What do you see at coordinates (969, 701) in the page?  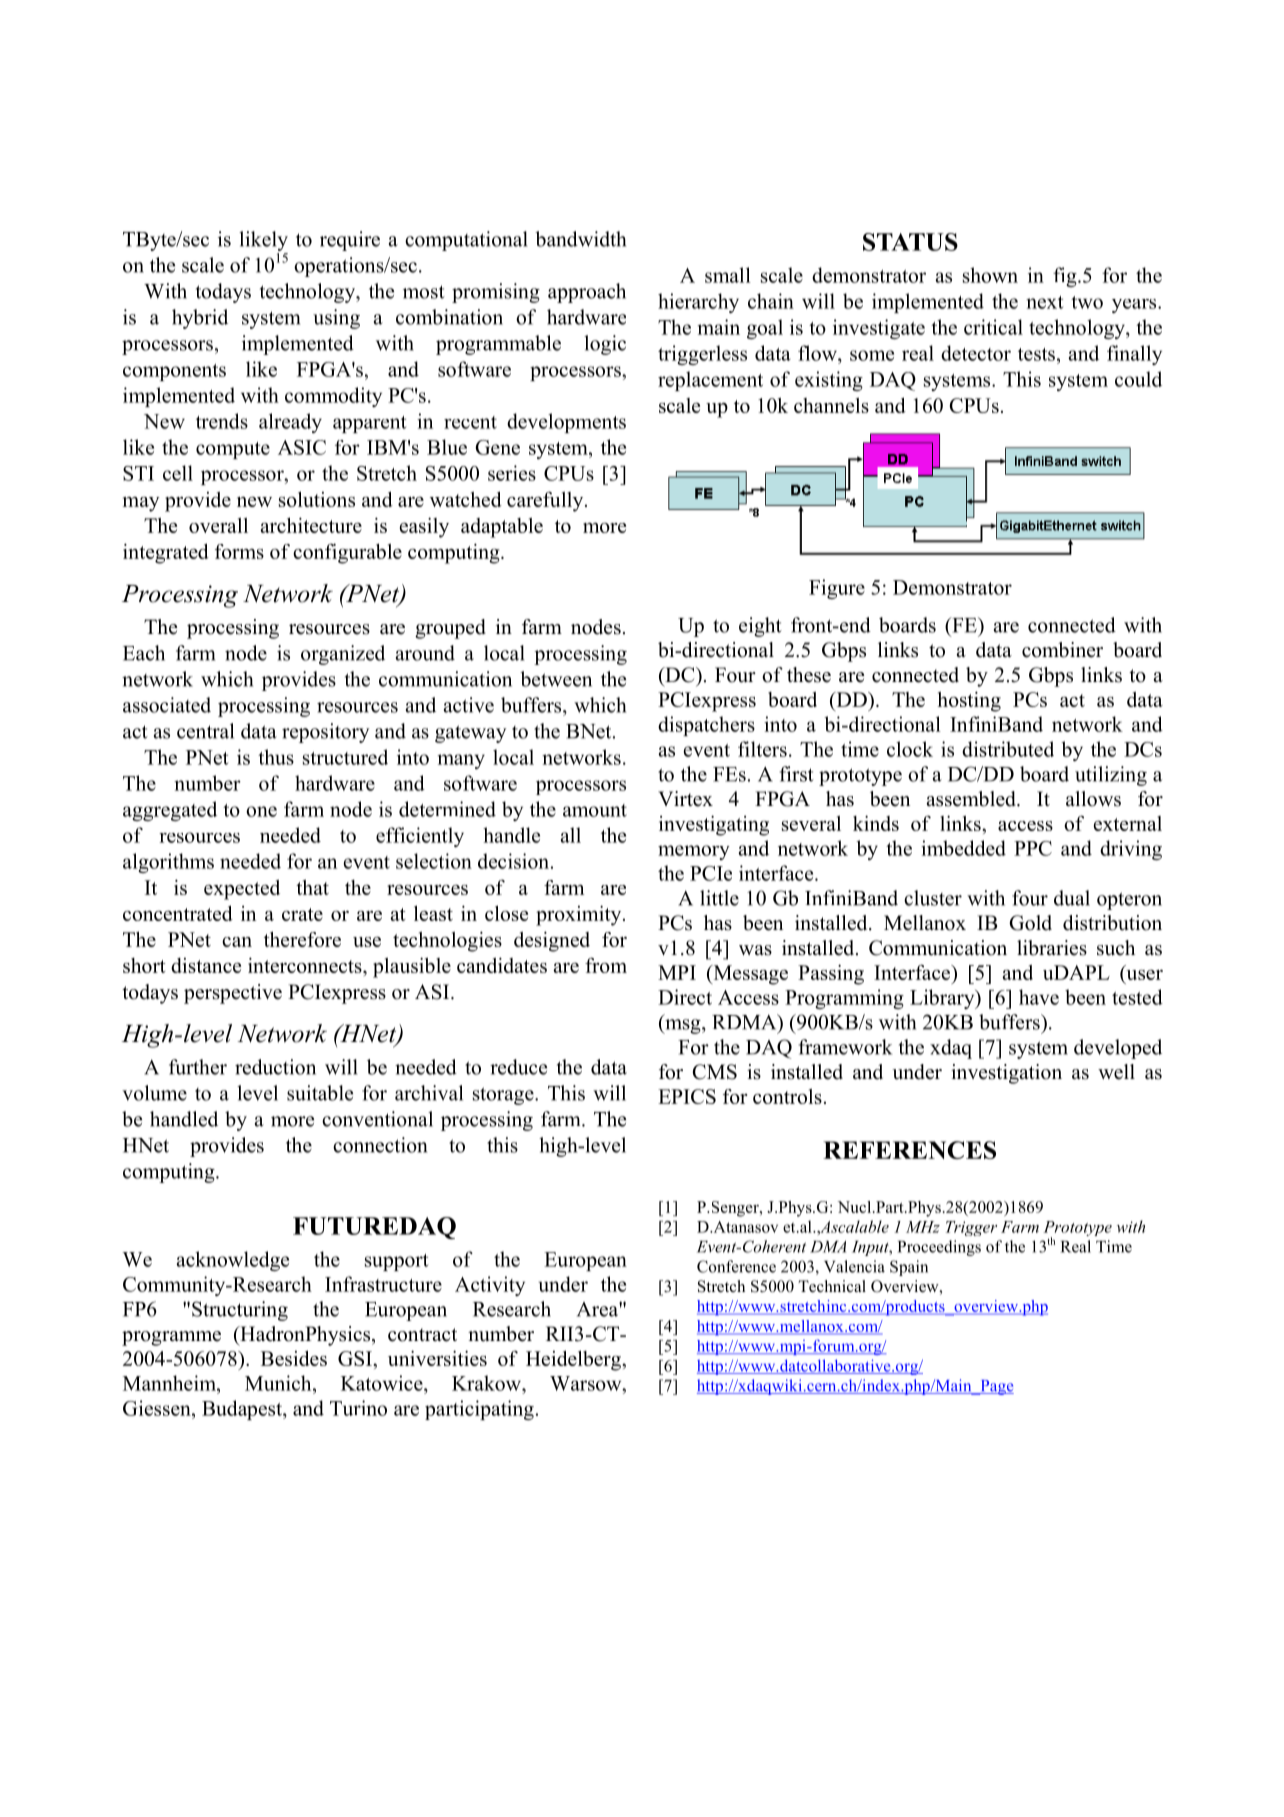 I see `hosting` at bounding box center [969, 701].
